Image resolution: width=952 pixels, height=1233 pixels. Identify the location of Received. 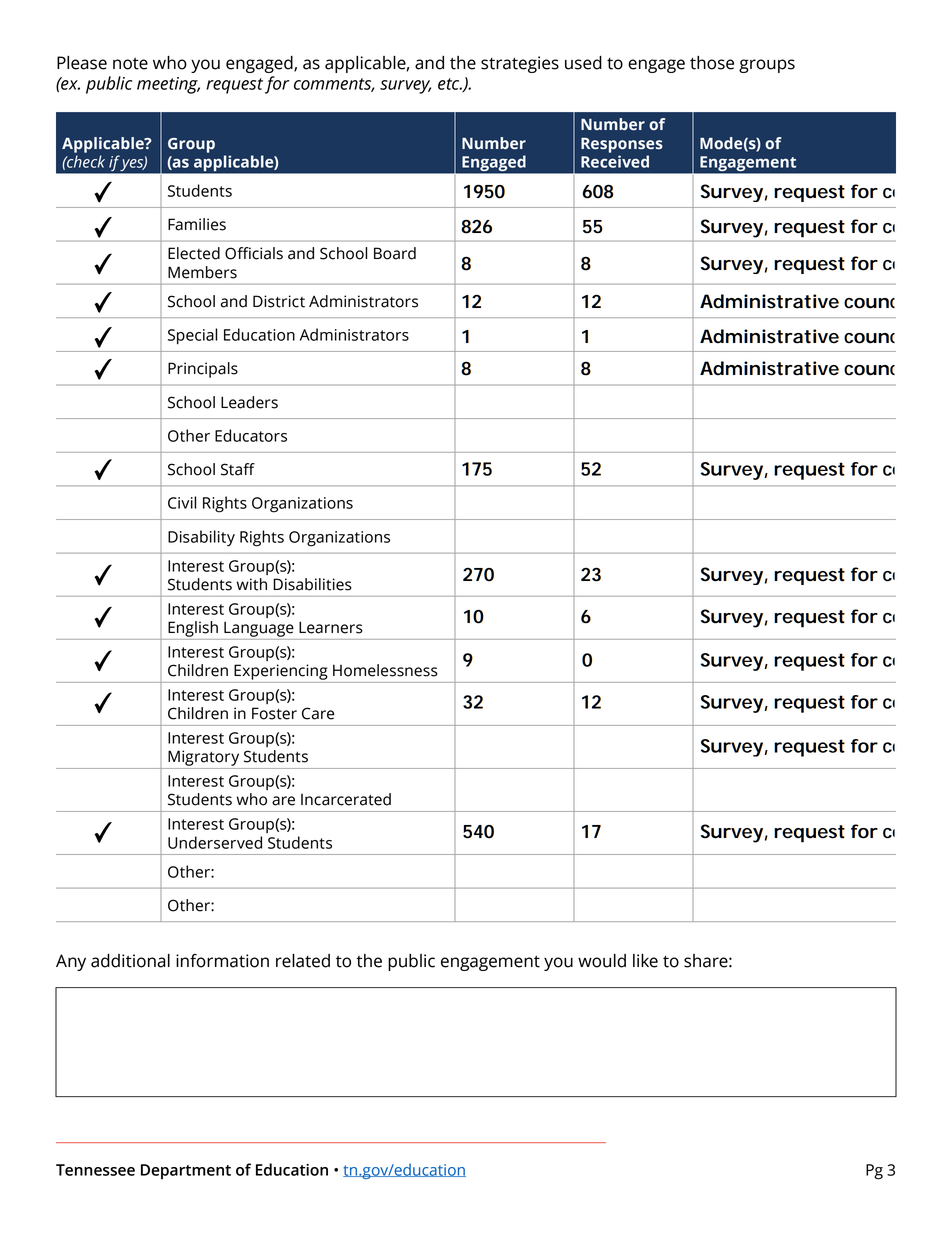
(615, 161).
